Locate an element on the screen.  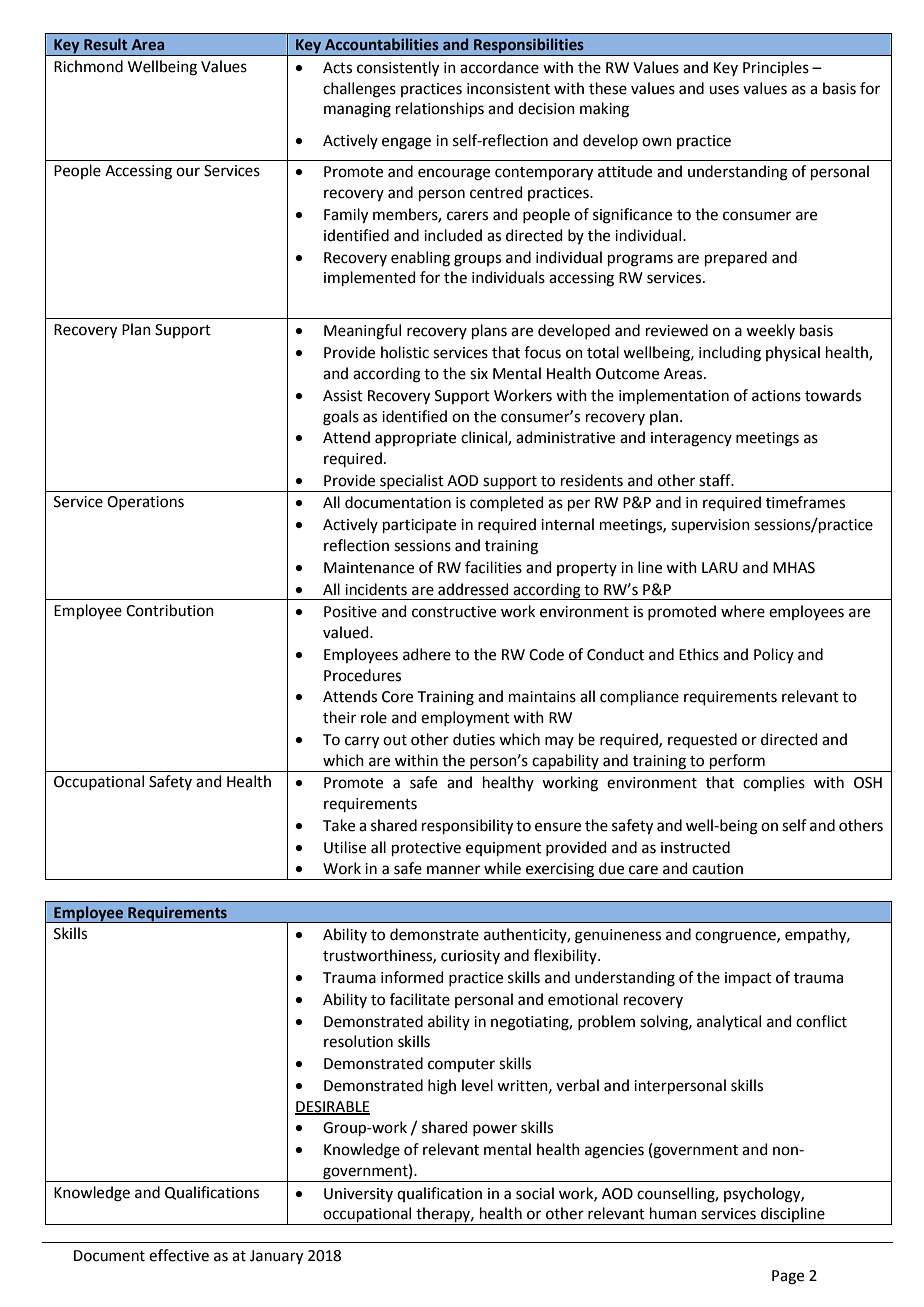
Assist is located at coordinates (343, 396).
